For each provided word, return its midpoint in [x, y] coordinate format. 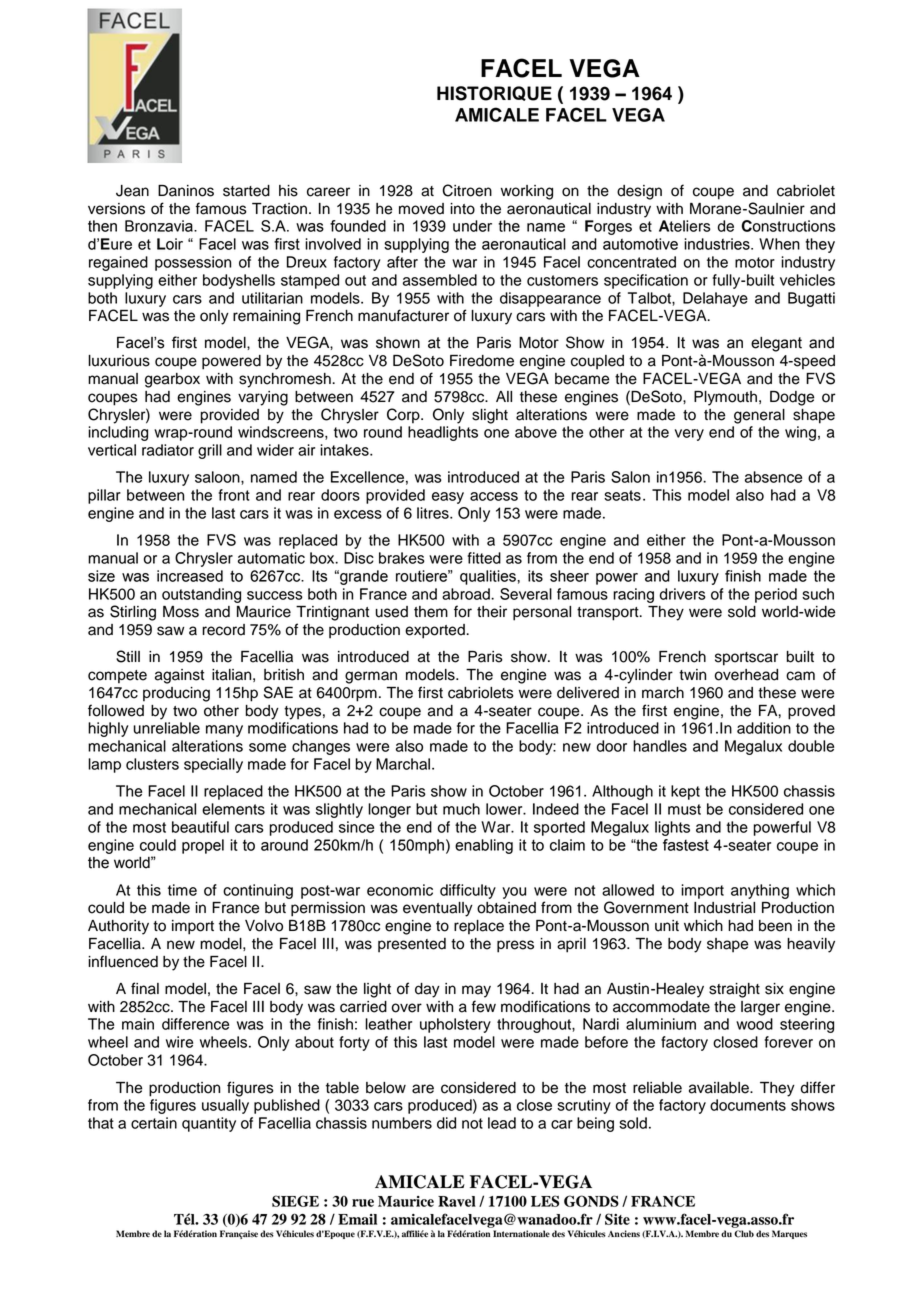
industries [718, 244]
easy [448, 498]
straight [734, 990]
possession [193, 263]
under [472, 226]
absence [773, 477]
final [145, 988]
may [476, 991]
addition [764, 728]
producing [176, 694]
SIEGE [295, 1201]
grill [210, 451]
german [371, 677]
